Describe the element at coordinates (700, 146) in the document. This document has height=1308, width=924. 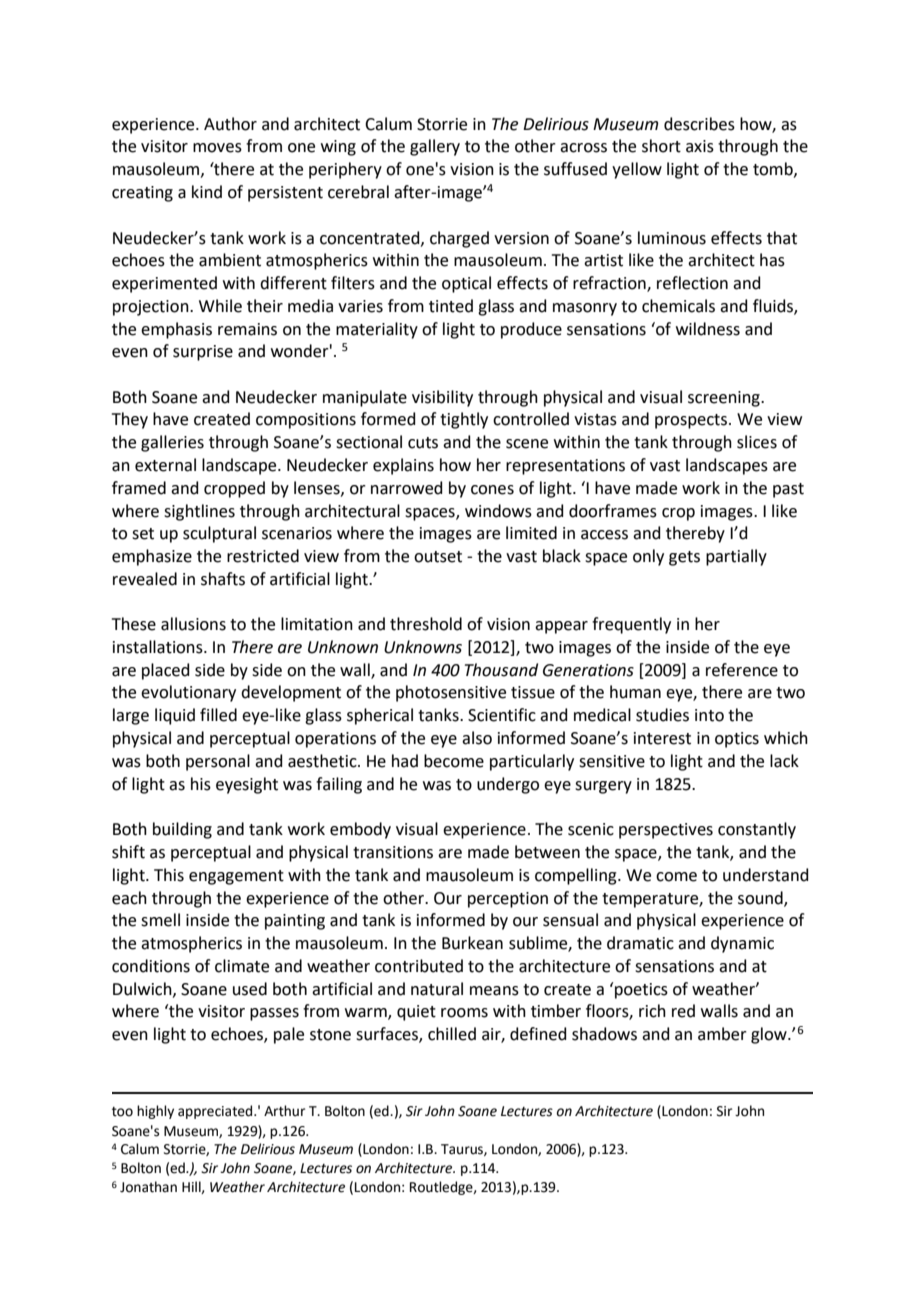
I see `axis` at that location.
